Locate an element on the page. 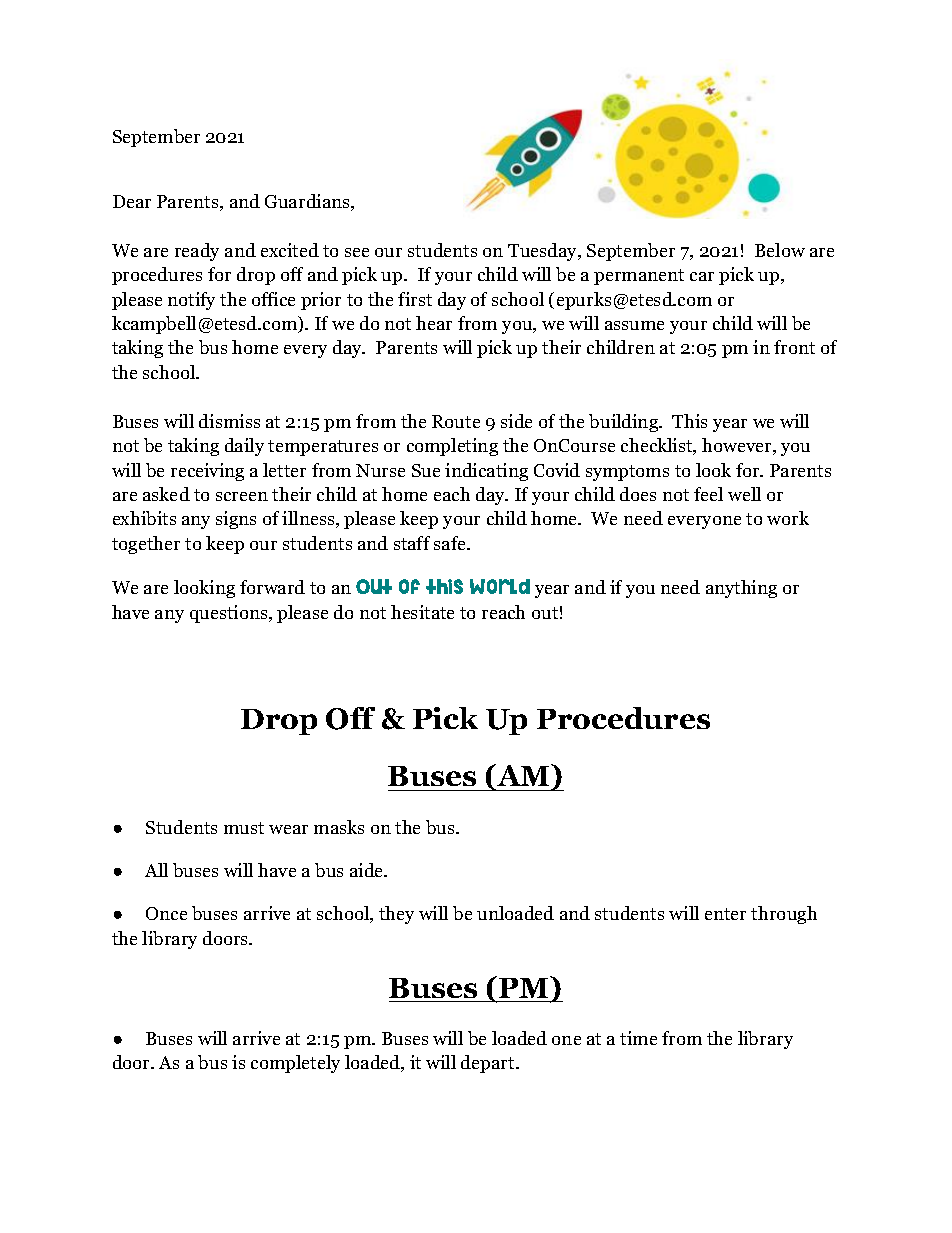 This document has width=952, height=1233. ready is located at coordinates (197, 252).
